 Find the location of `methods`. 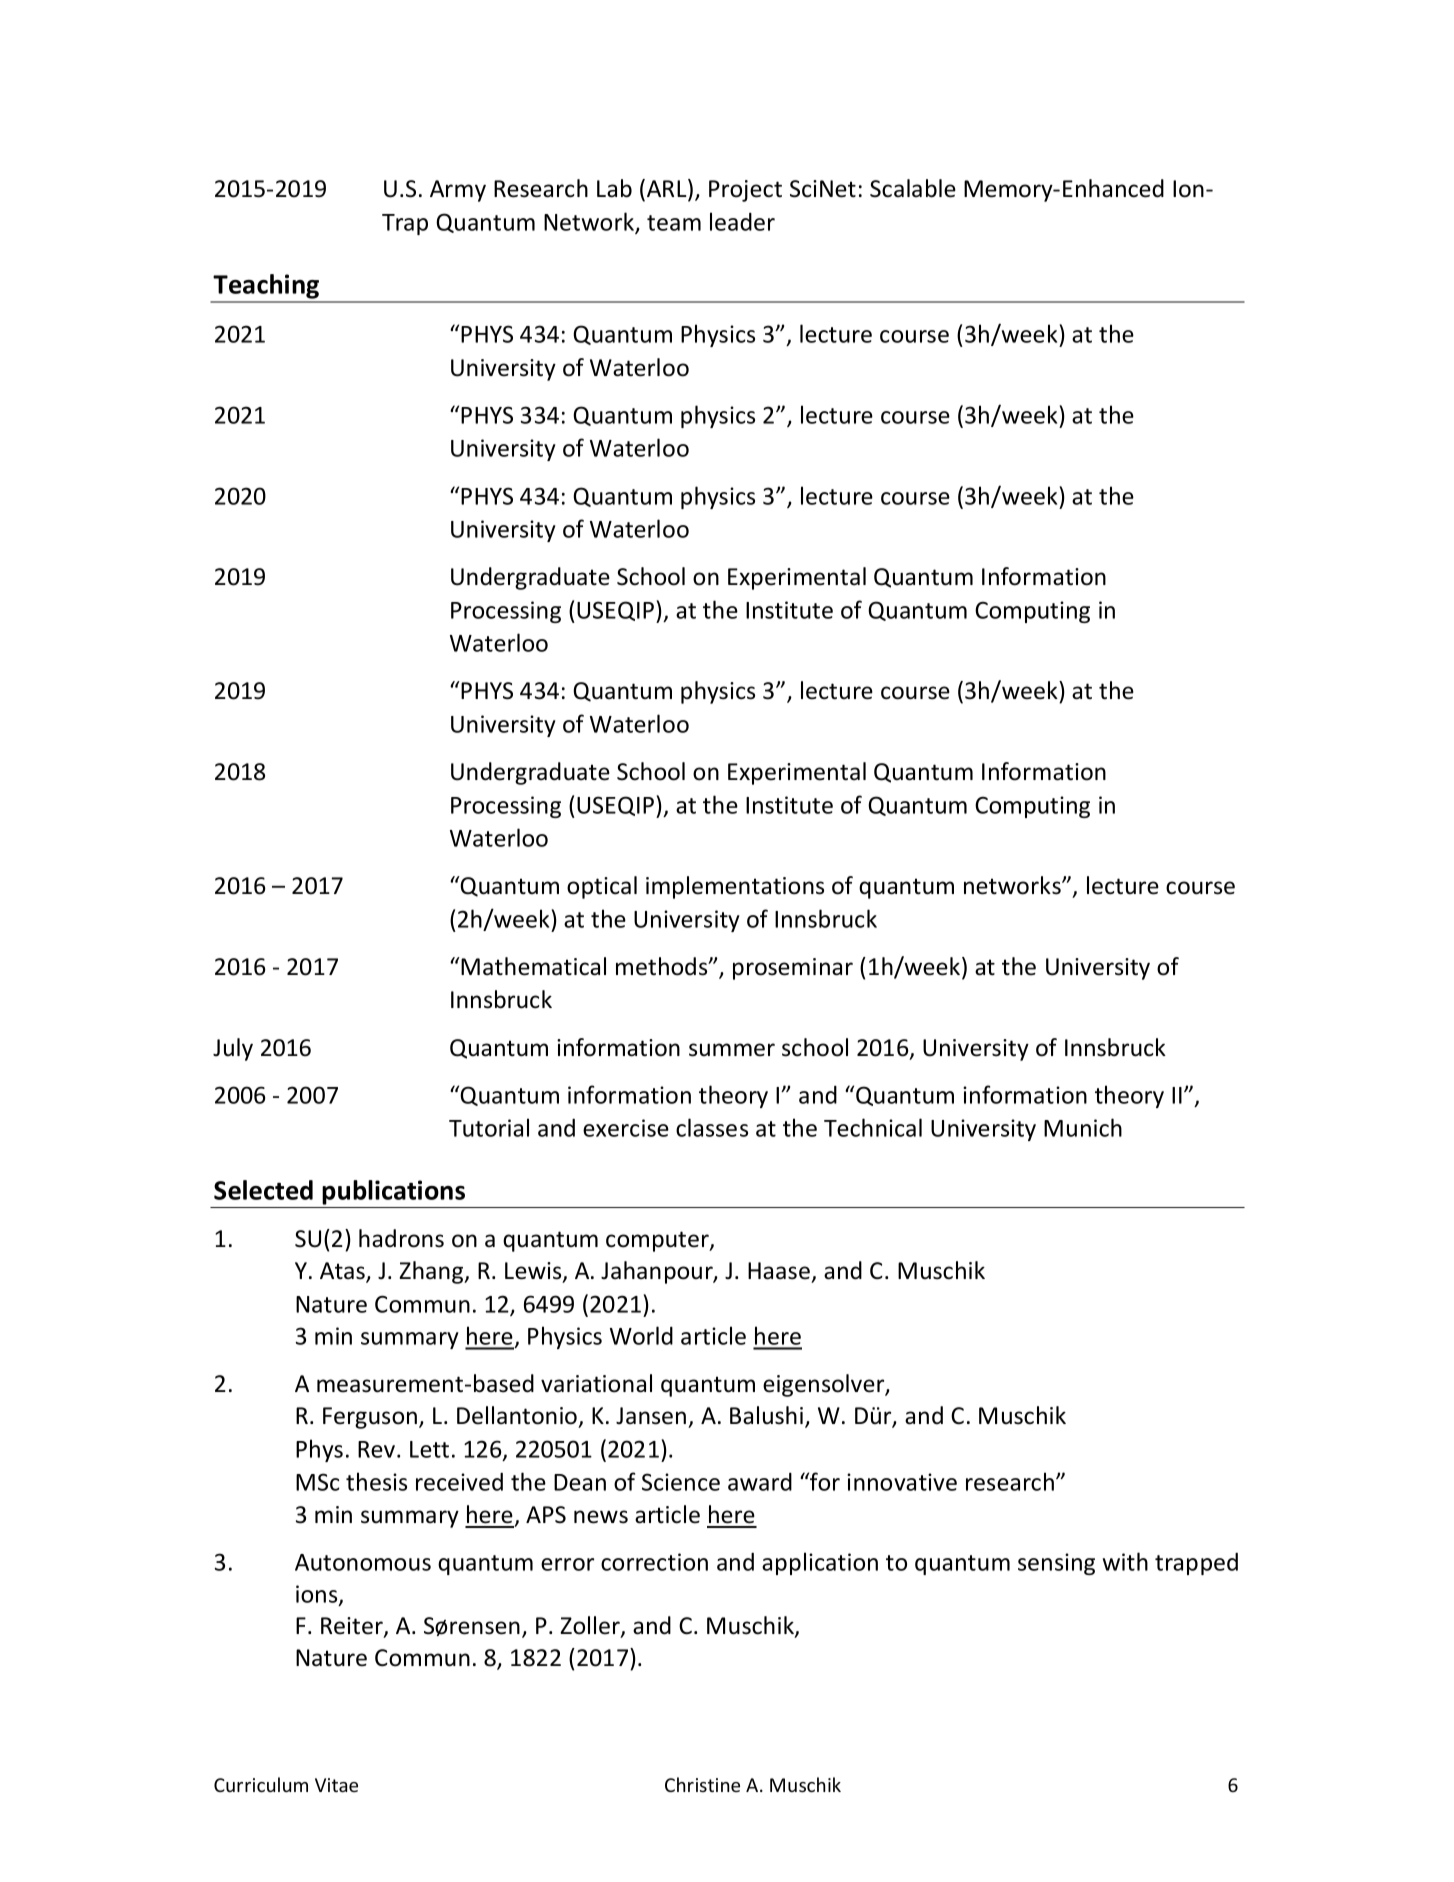

methods is located at coordinates (663, 966).
